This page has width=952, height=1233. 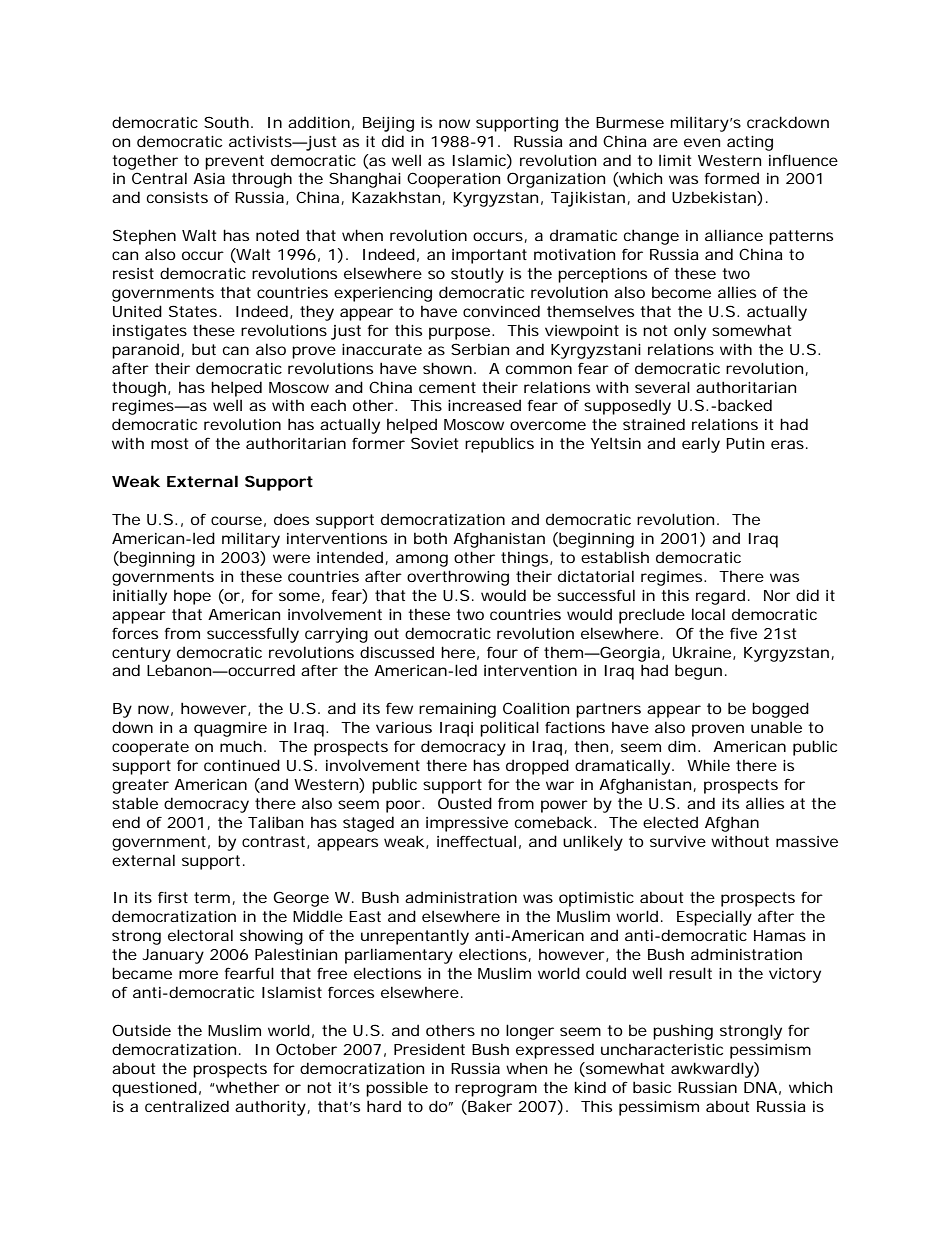 What do you see at coordinates (496, 1090) in the page?
I see `reprogram` at bounding box center [496, 1090].
